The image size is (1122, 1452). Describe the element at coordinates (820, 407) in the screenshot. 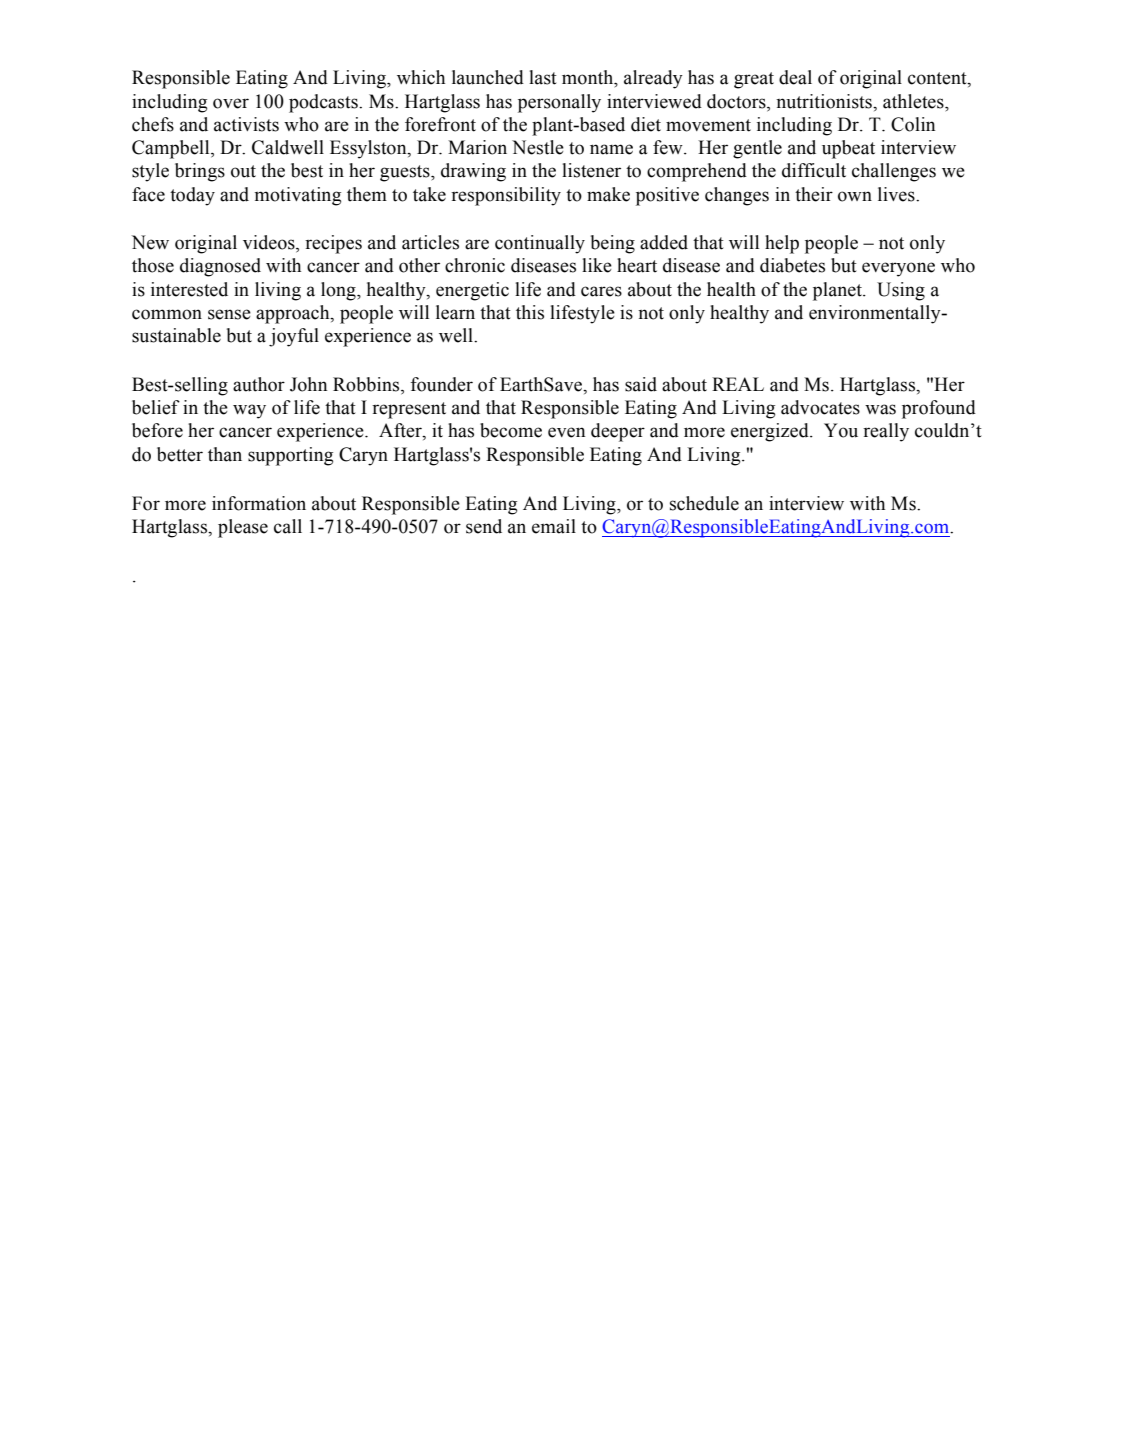

I see `advocates` at that location.
